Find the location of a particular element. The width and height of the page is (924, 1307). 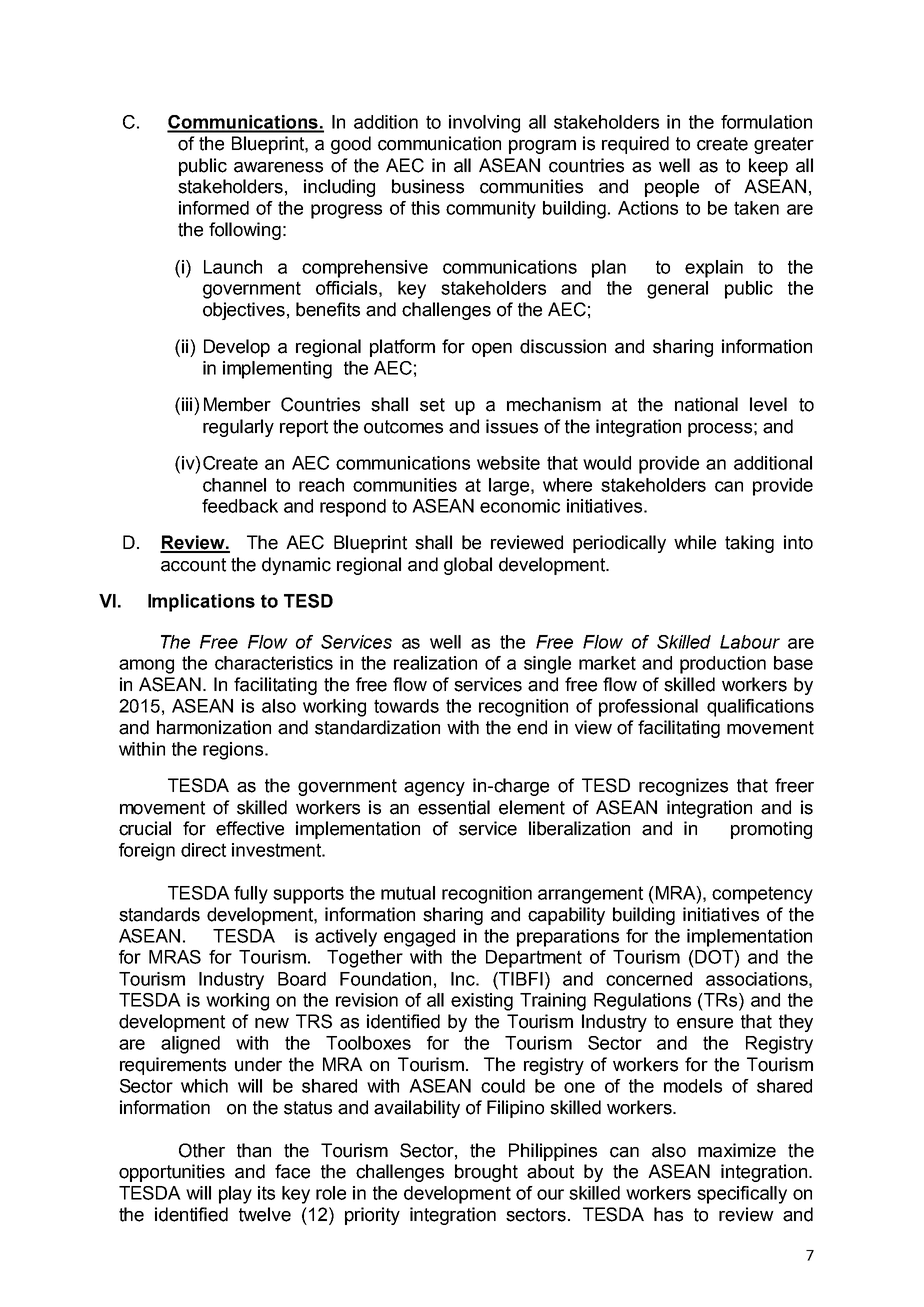

production is located at coordinates (723, 665).
